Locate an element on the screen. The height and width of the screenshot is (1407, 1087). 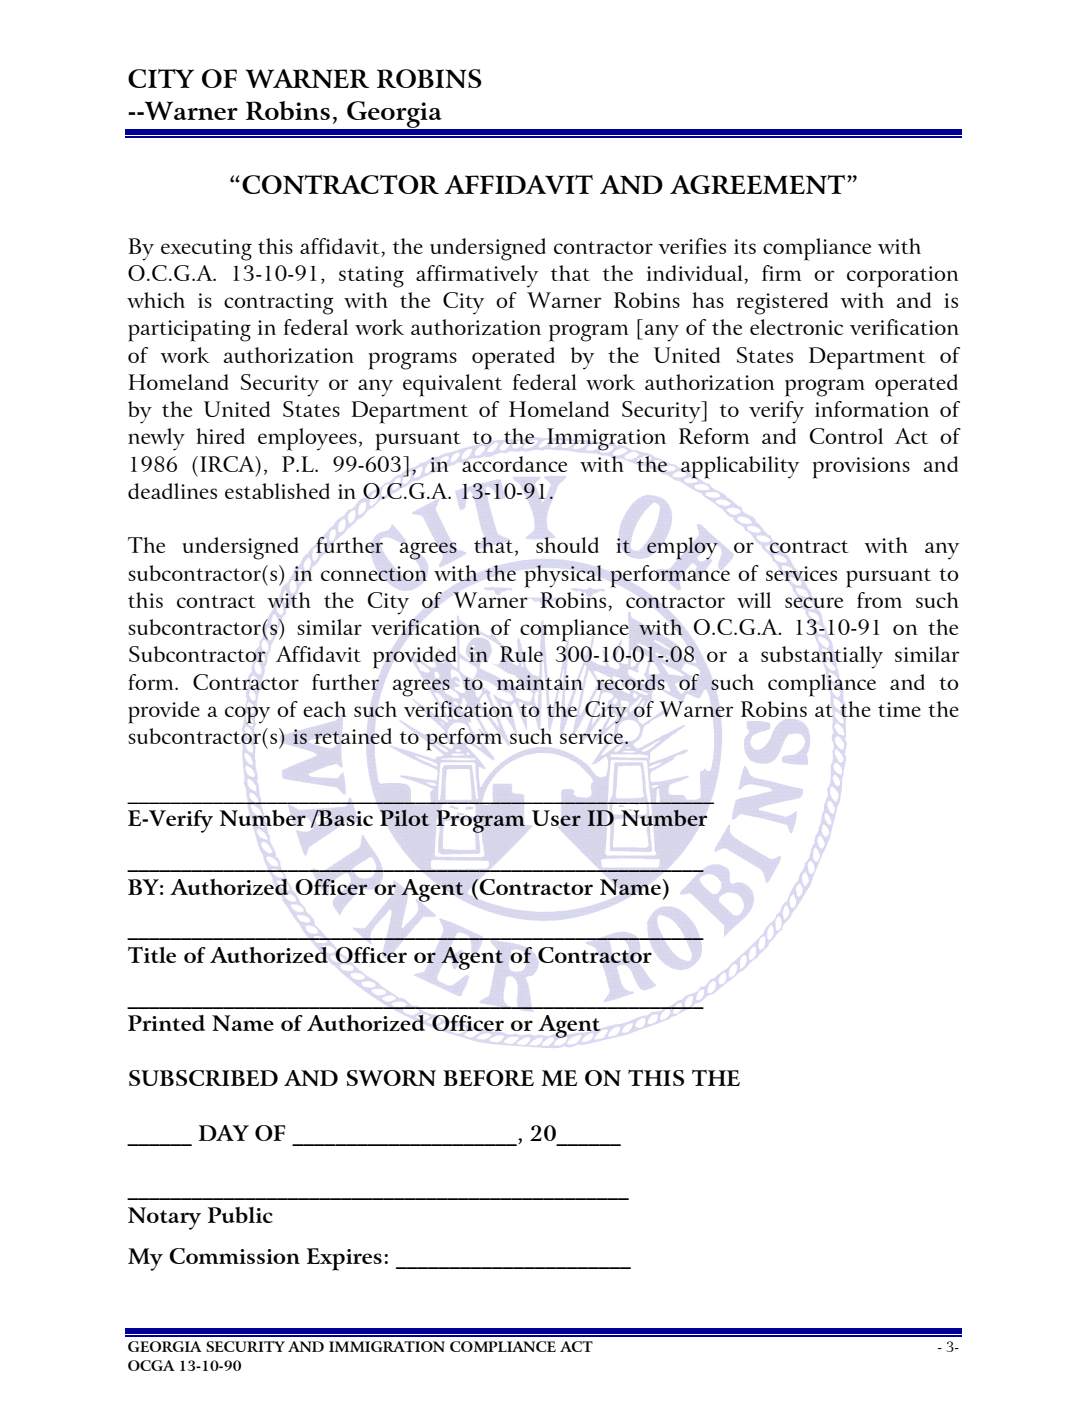
verifies is located at coordinates (692, 246).
